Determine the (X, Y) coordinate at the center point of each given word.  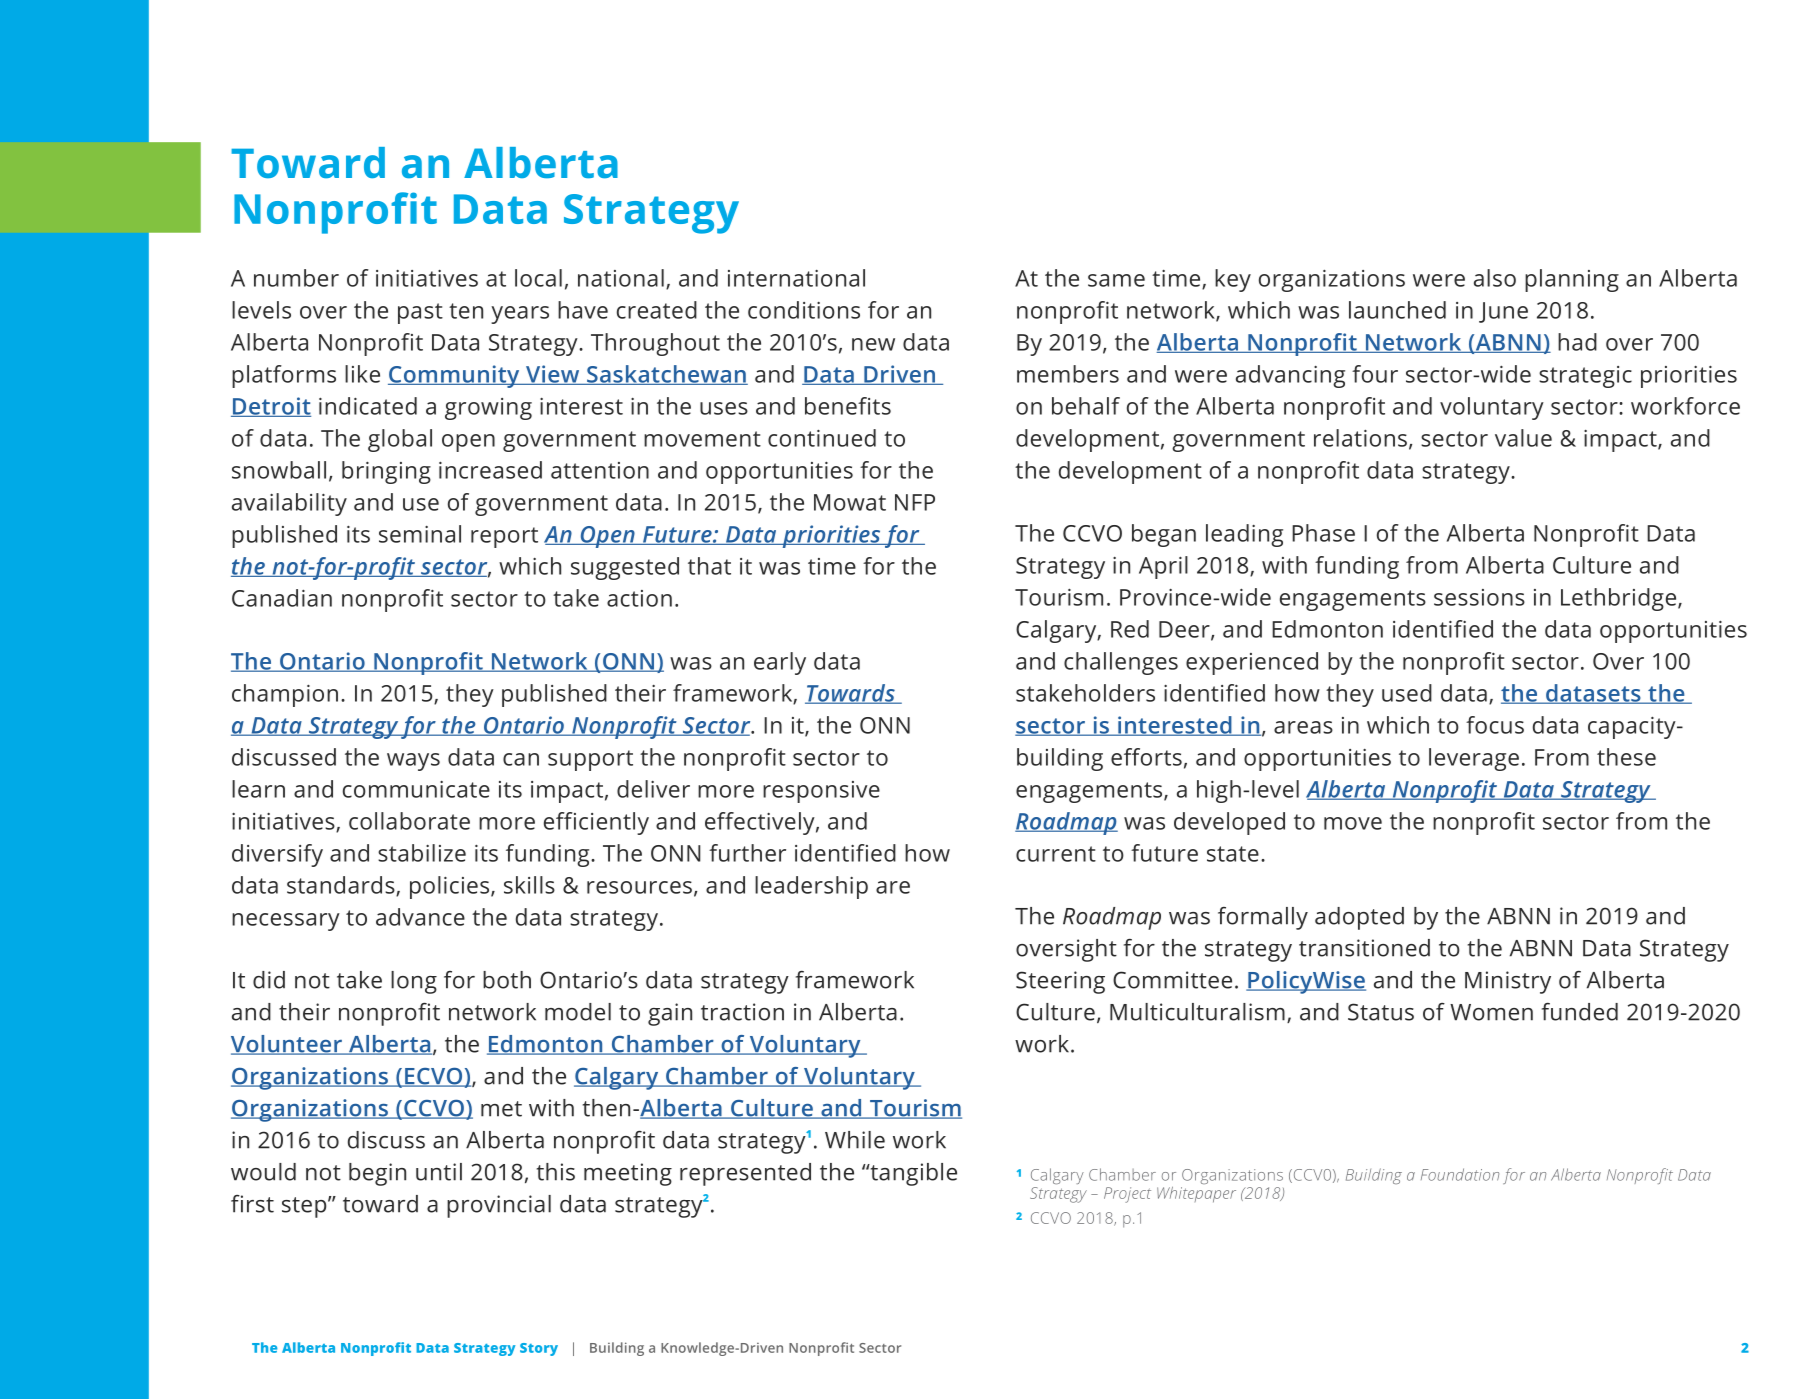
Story (539, 1349)
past (420, 313)
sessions (1479, 597)
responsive (821, 792)
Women (1491, 1012)
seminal (420, 534)
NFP (915, 502)
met (501, 1109)
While (855, 1140)
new (873, 344)
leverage (1474, 759)
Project (1127, 1195)
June (1503, 312)
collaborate (409, 821)
